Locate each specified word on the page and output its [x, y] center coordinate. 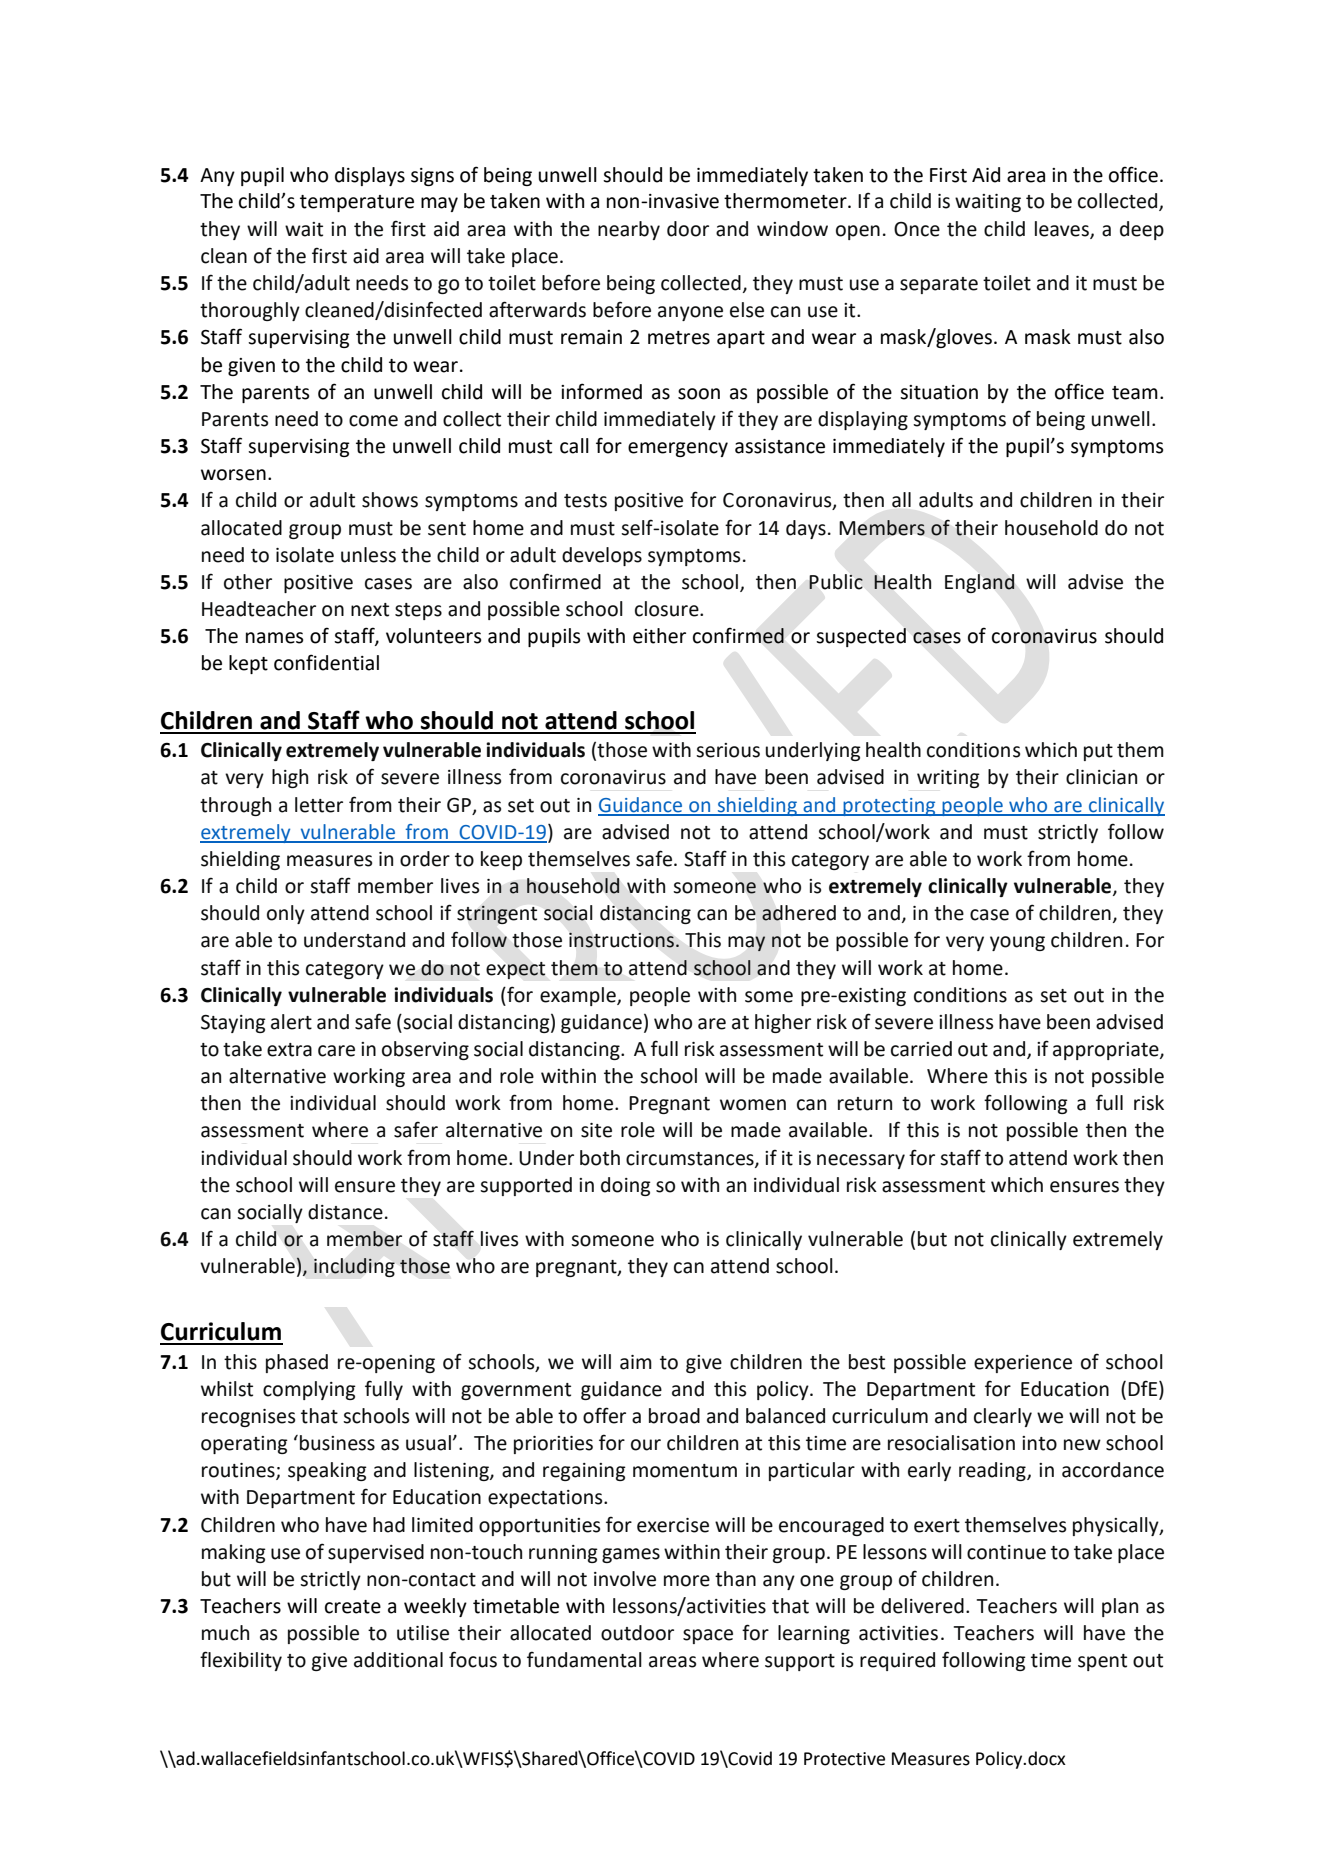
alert [291, 1022]
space [708, 1636]
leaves [1063, 229]
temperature [357, 203]
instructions [621, 940]
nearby [629, 230]
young [1017, 943]
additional [398, 1660]
